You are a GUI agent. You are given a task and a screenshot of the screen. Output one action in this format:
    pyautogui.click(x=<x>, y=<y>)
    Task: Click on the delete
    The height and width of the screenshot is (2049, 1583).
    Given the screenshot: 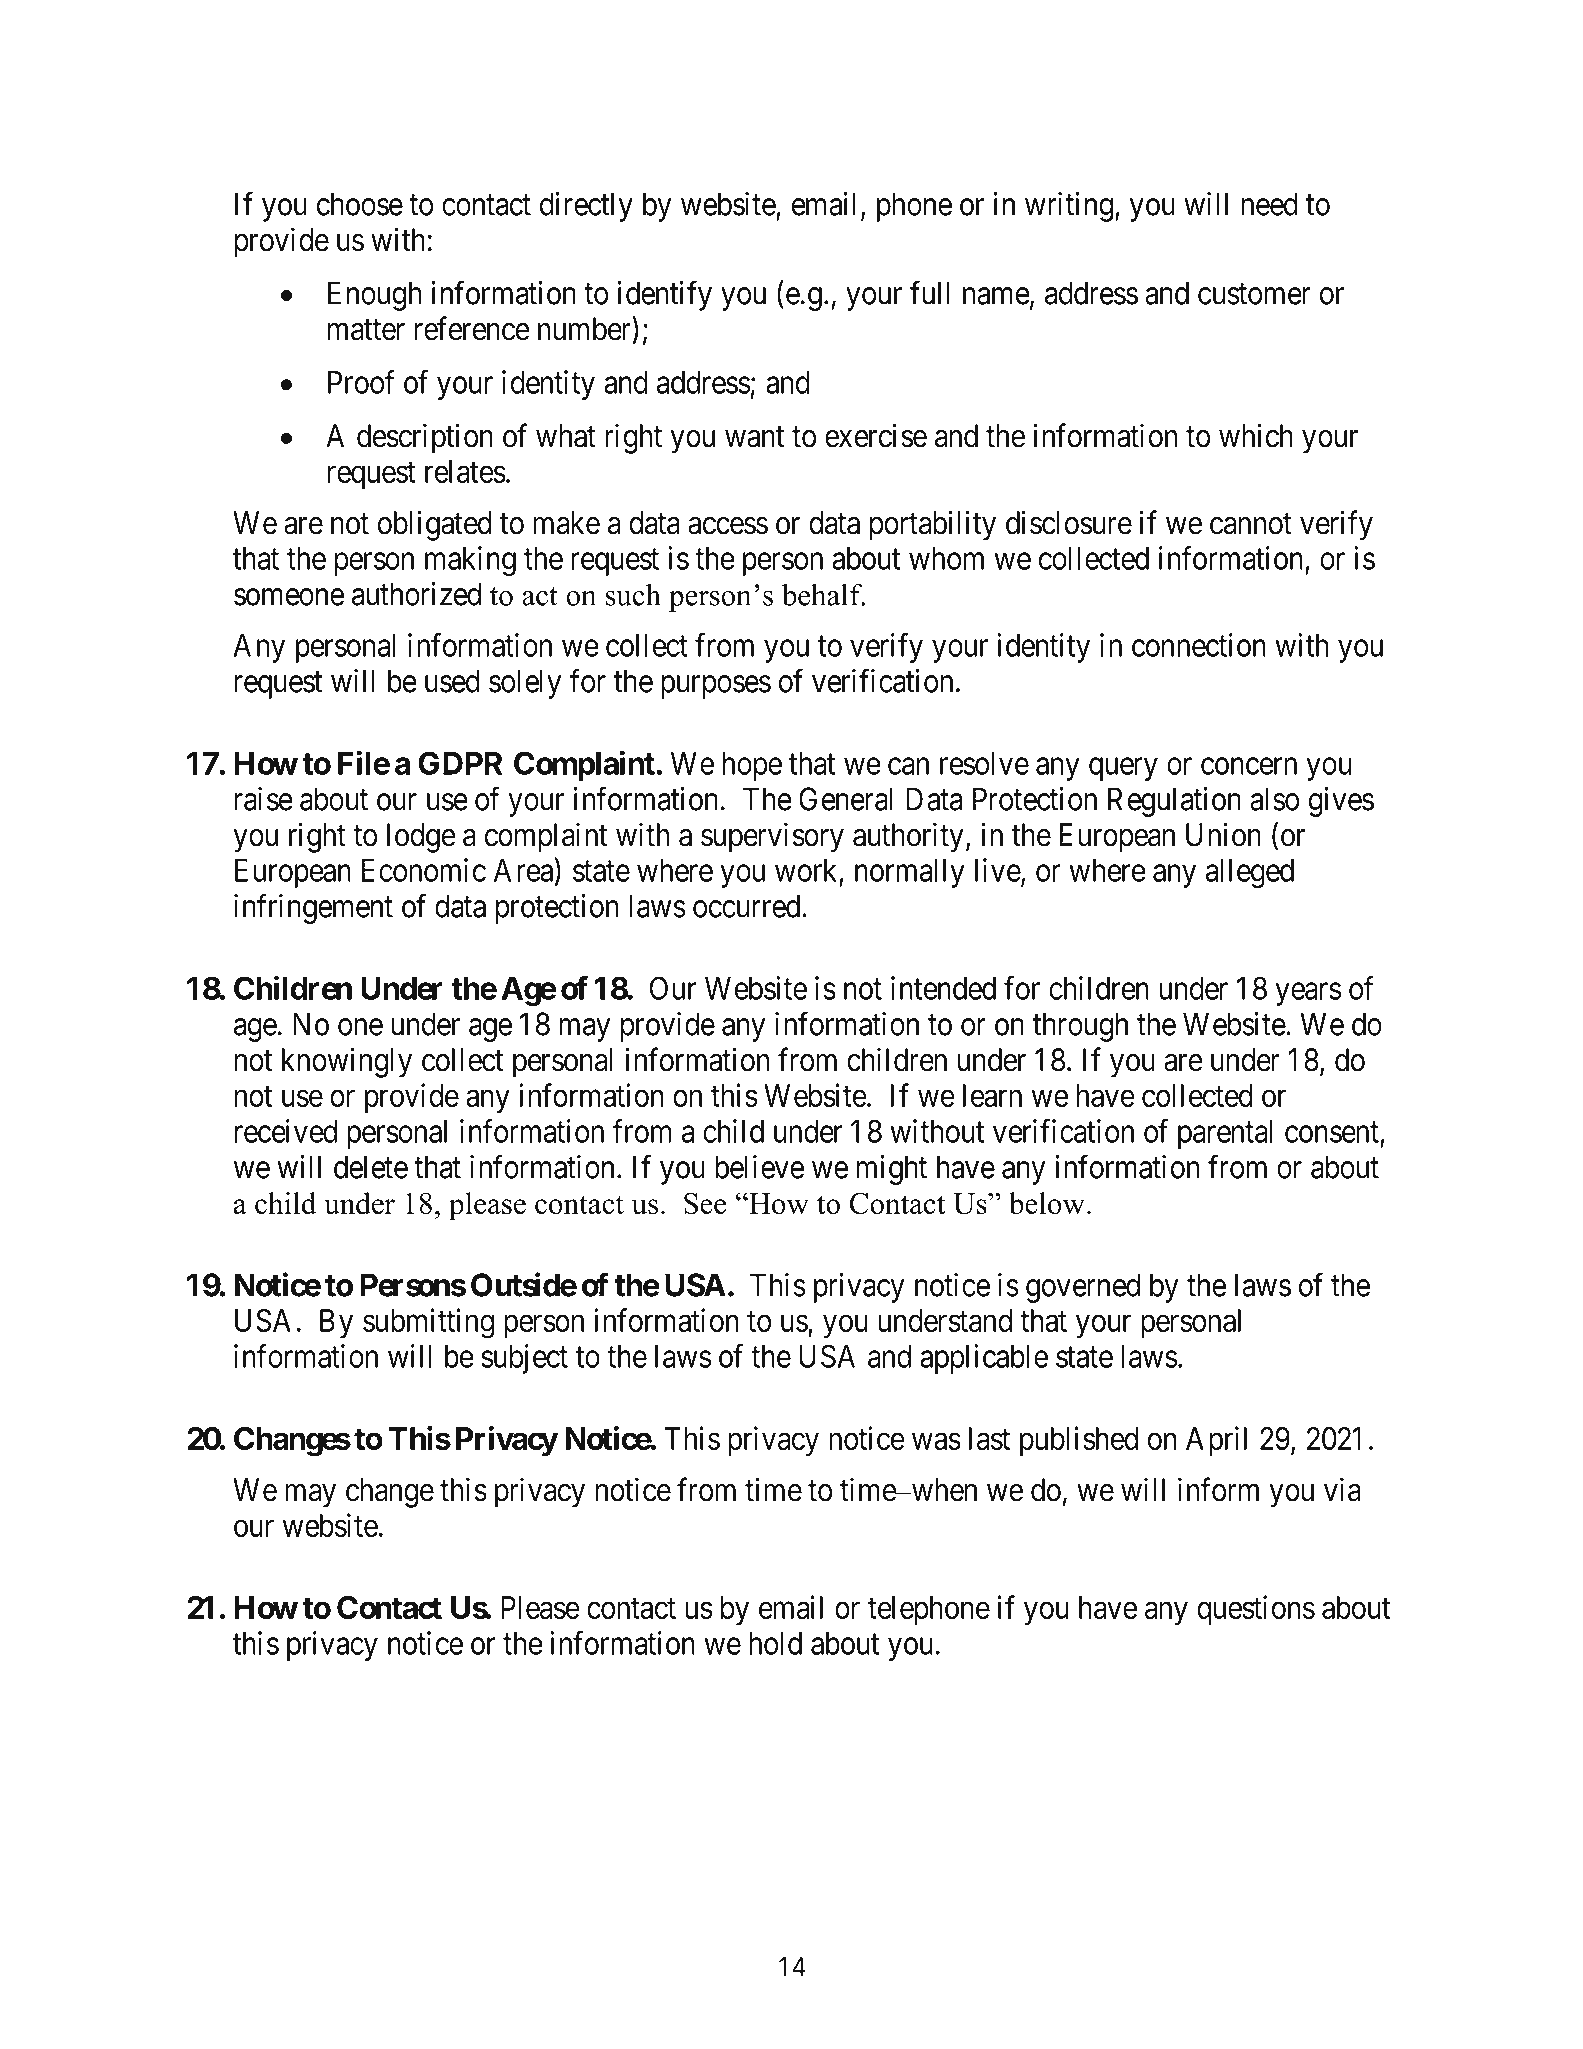 What is the action you would take?
    pyautogui.click(x=371, y=1167)
